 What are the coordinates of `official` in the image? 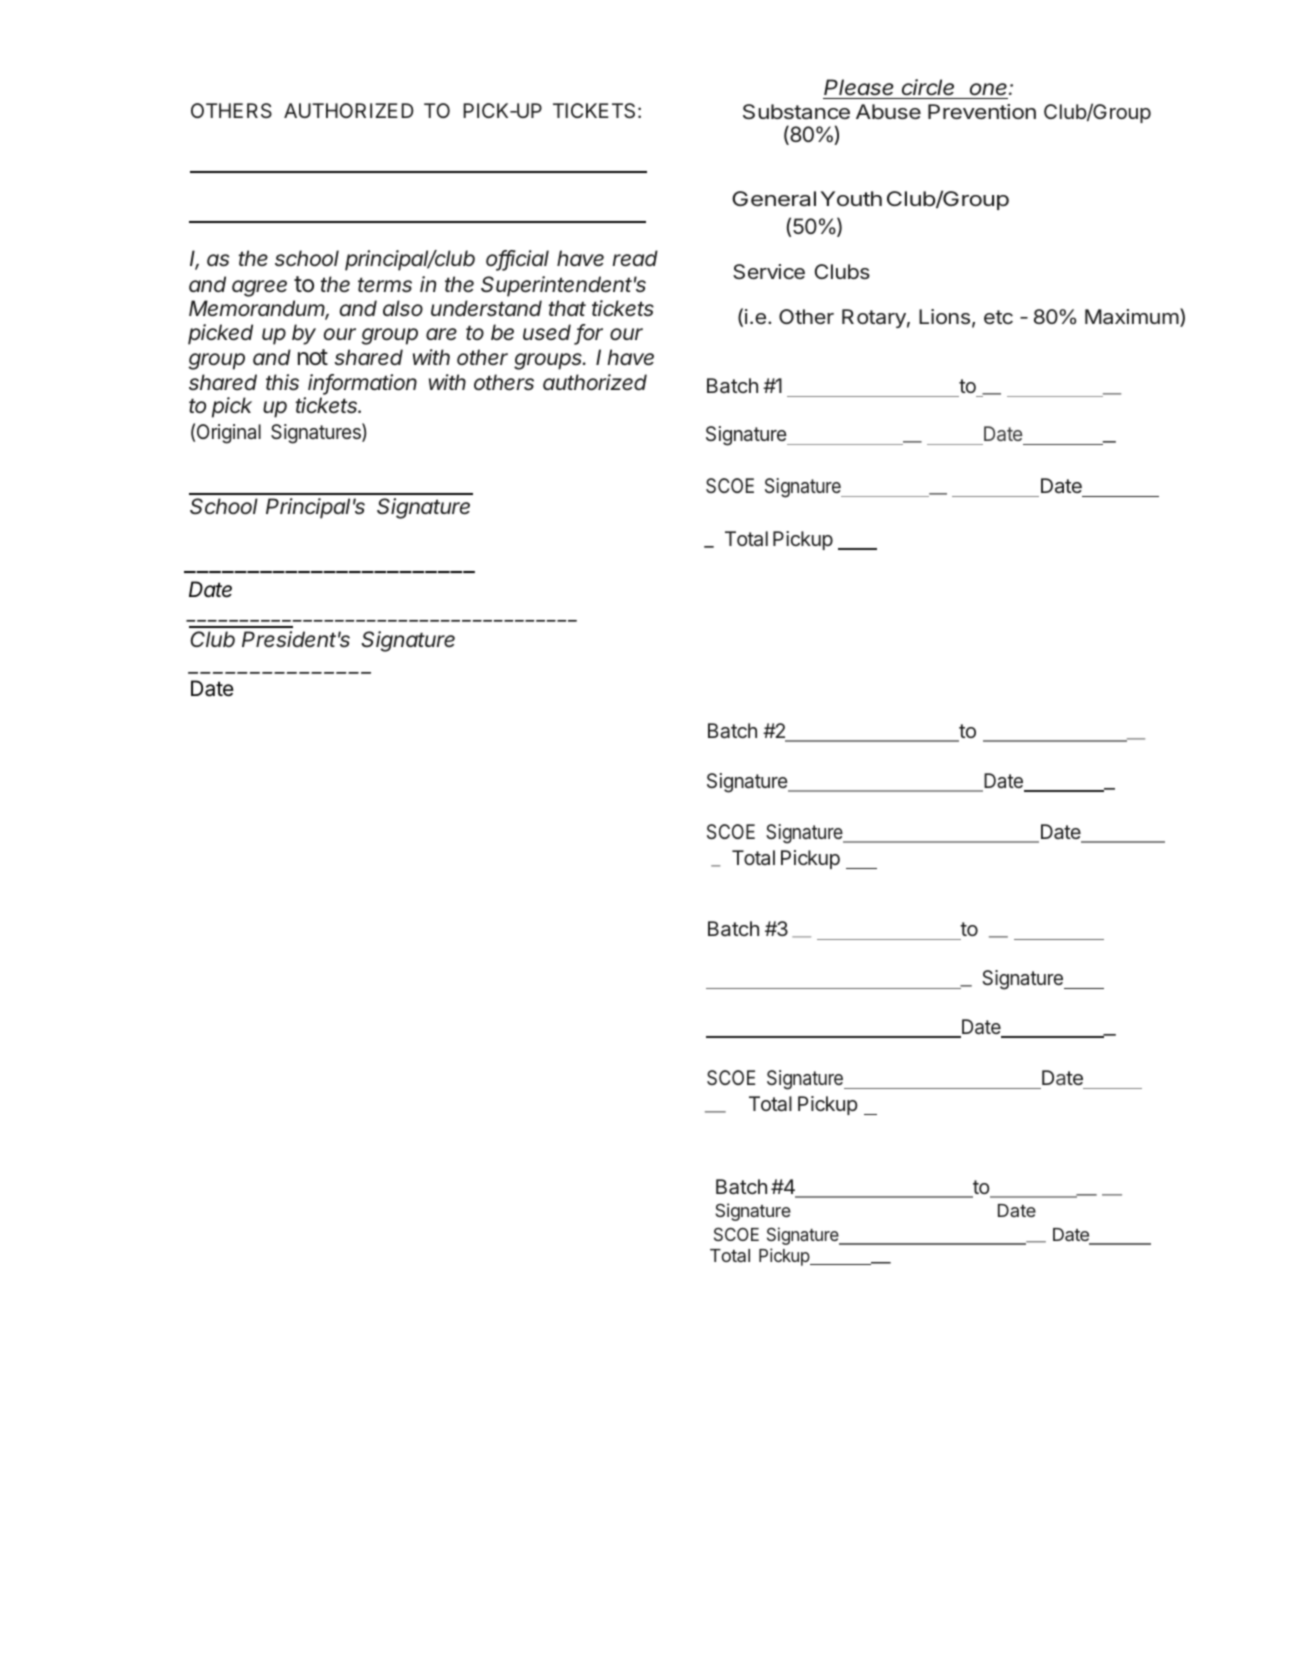 It's located at (517, 260).
